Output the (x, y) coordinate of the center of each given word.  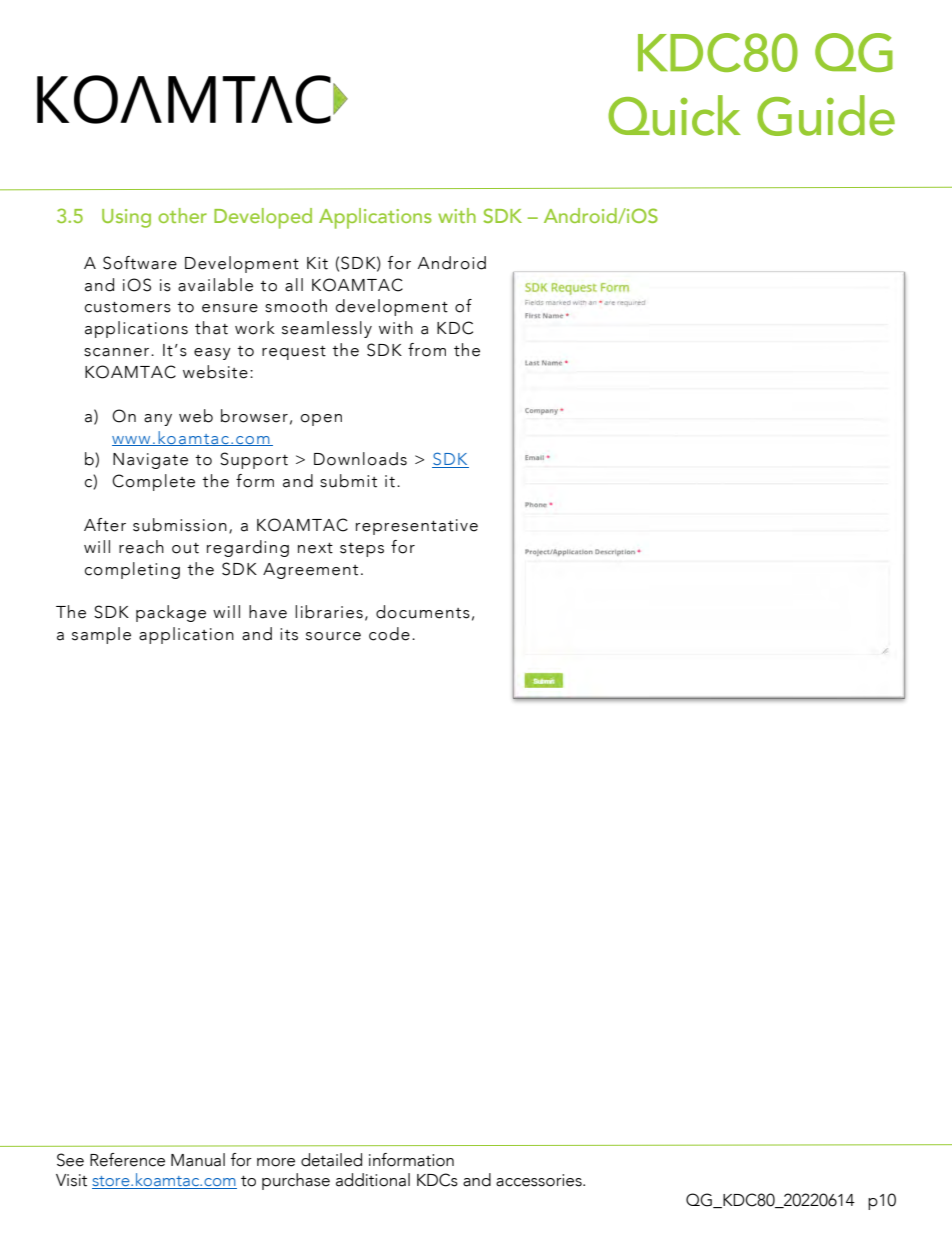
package (171, 613)
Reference (127, 1160)
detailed (331, 1160)
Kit (317, 263)
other (182, 215)
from (427, 350)
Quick (674, 115)
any (158, 420)
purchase (296, 1181)
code (389, 634)
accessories (540, 1180)
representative (417, 527)
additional (373, 1180)
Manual (198, 1160)
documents (423, 612)
